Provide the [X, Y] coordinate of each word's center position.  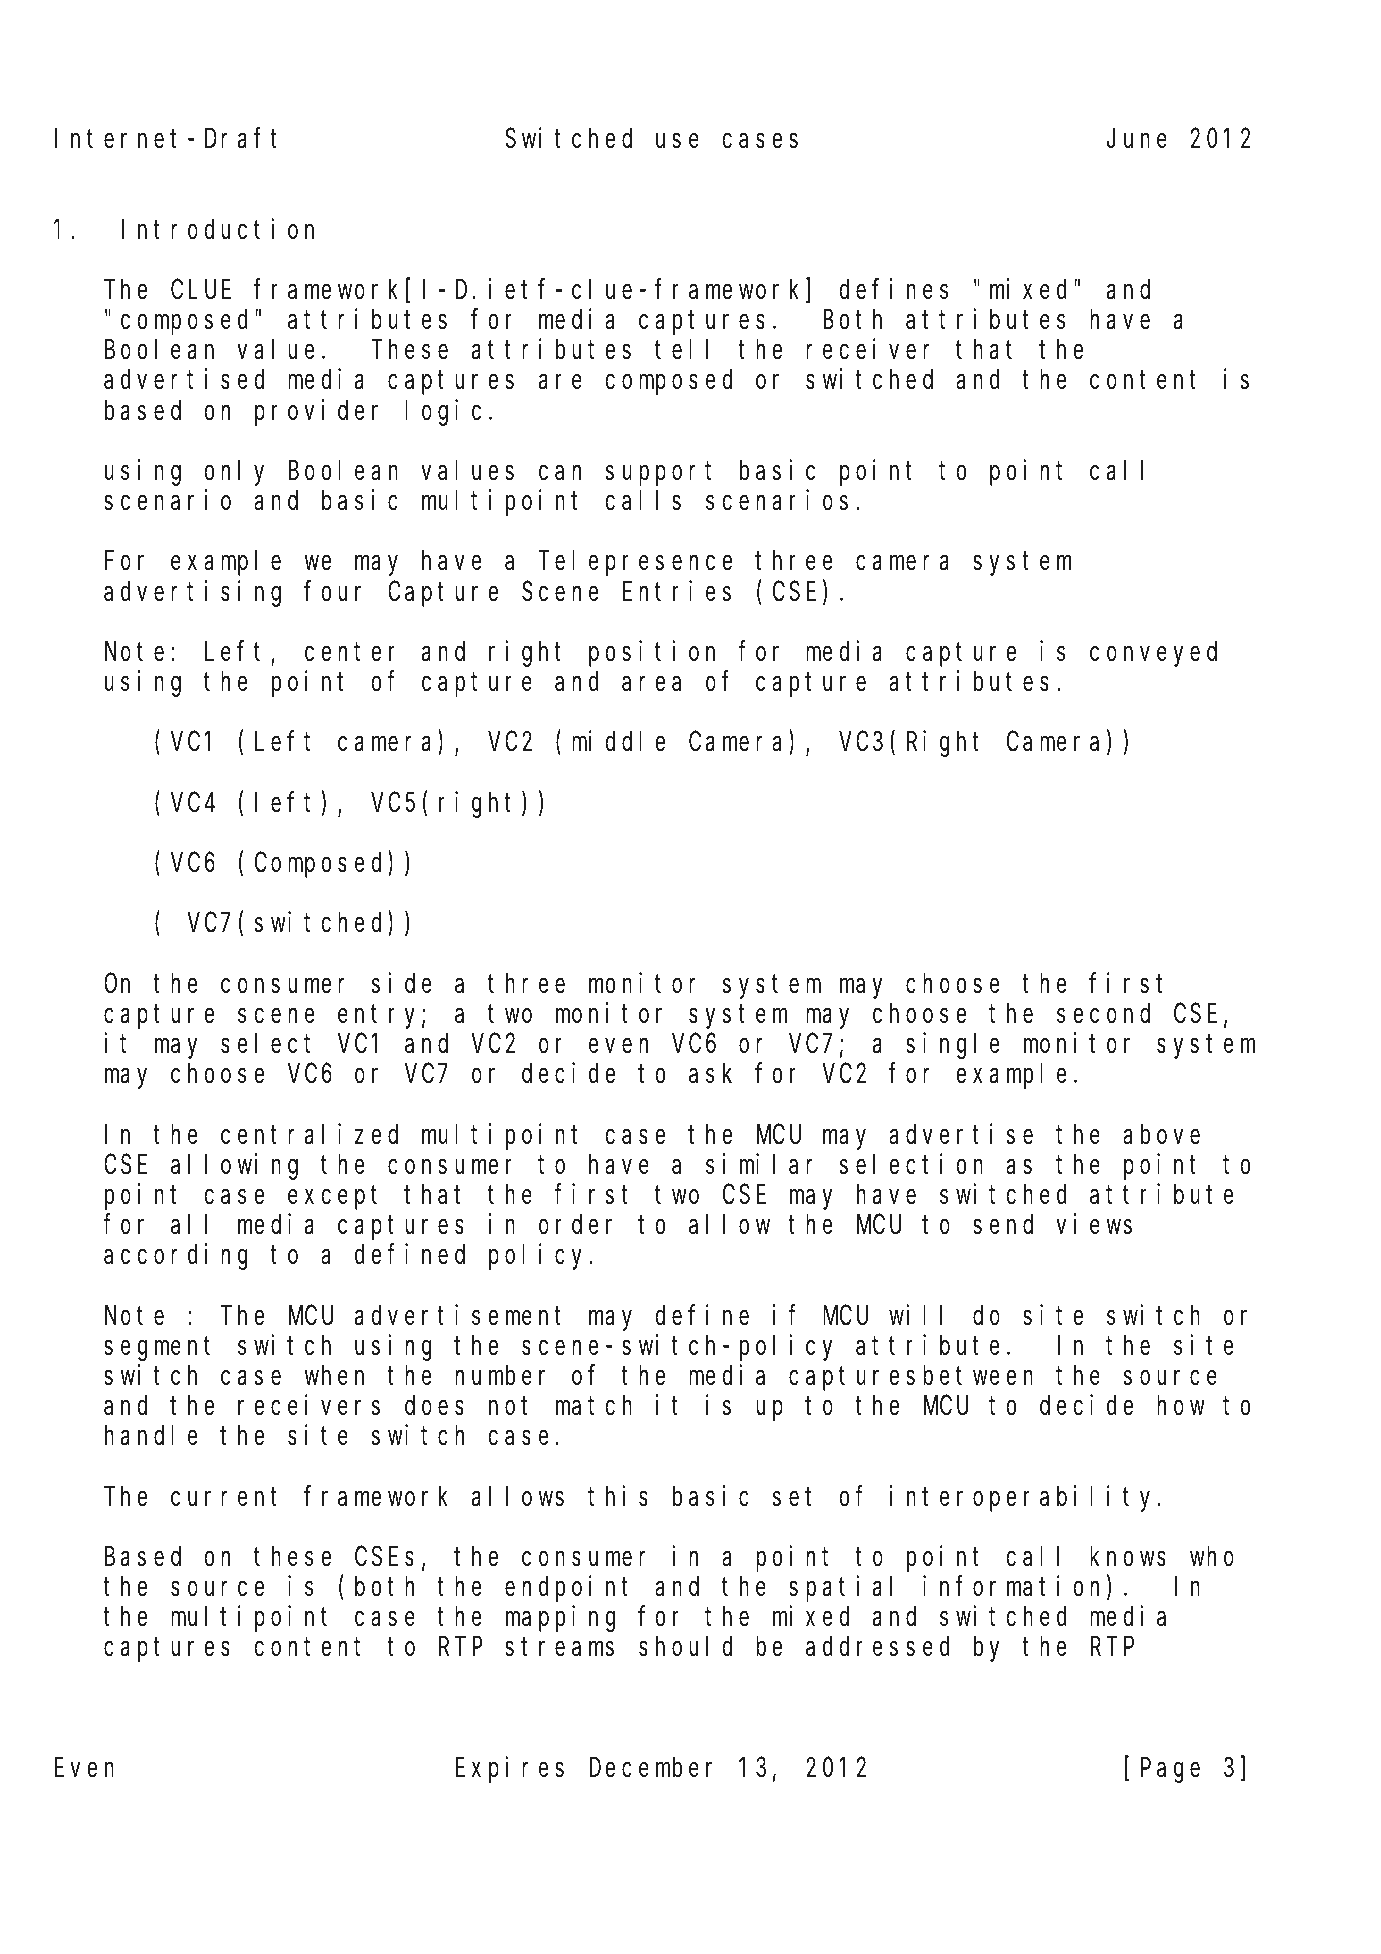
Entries [677, 591]
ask [710, 1074]
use [677, 141]
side [401, 983]
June [1137, 139]
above [1161, 1134]
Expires [510, 1770]
